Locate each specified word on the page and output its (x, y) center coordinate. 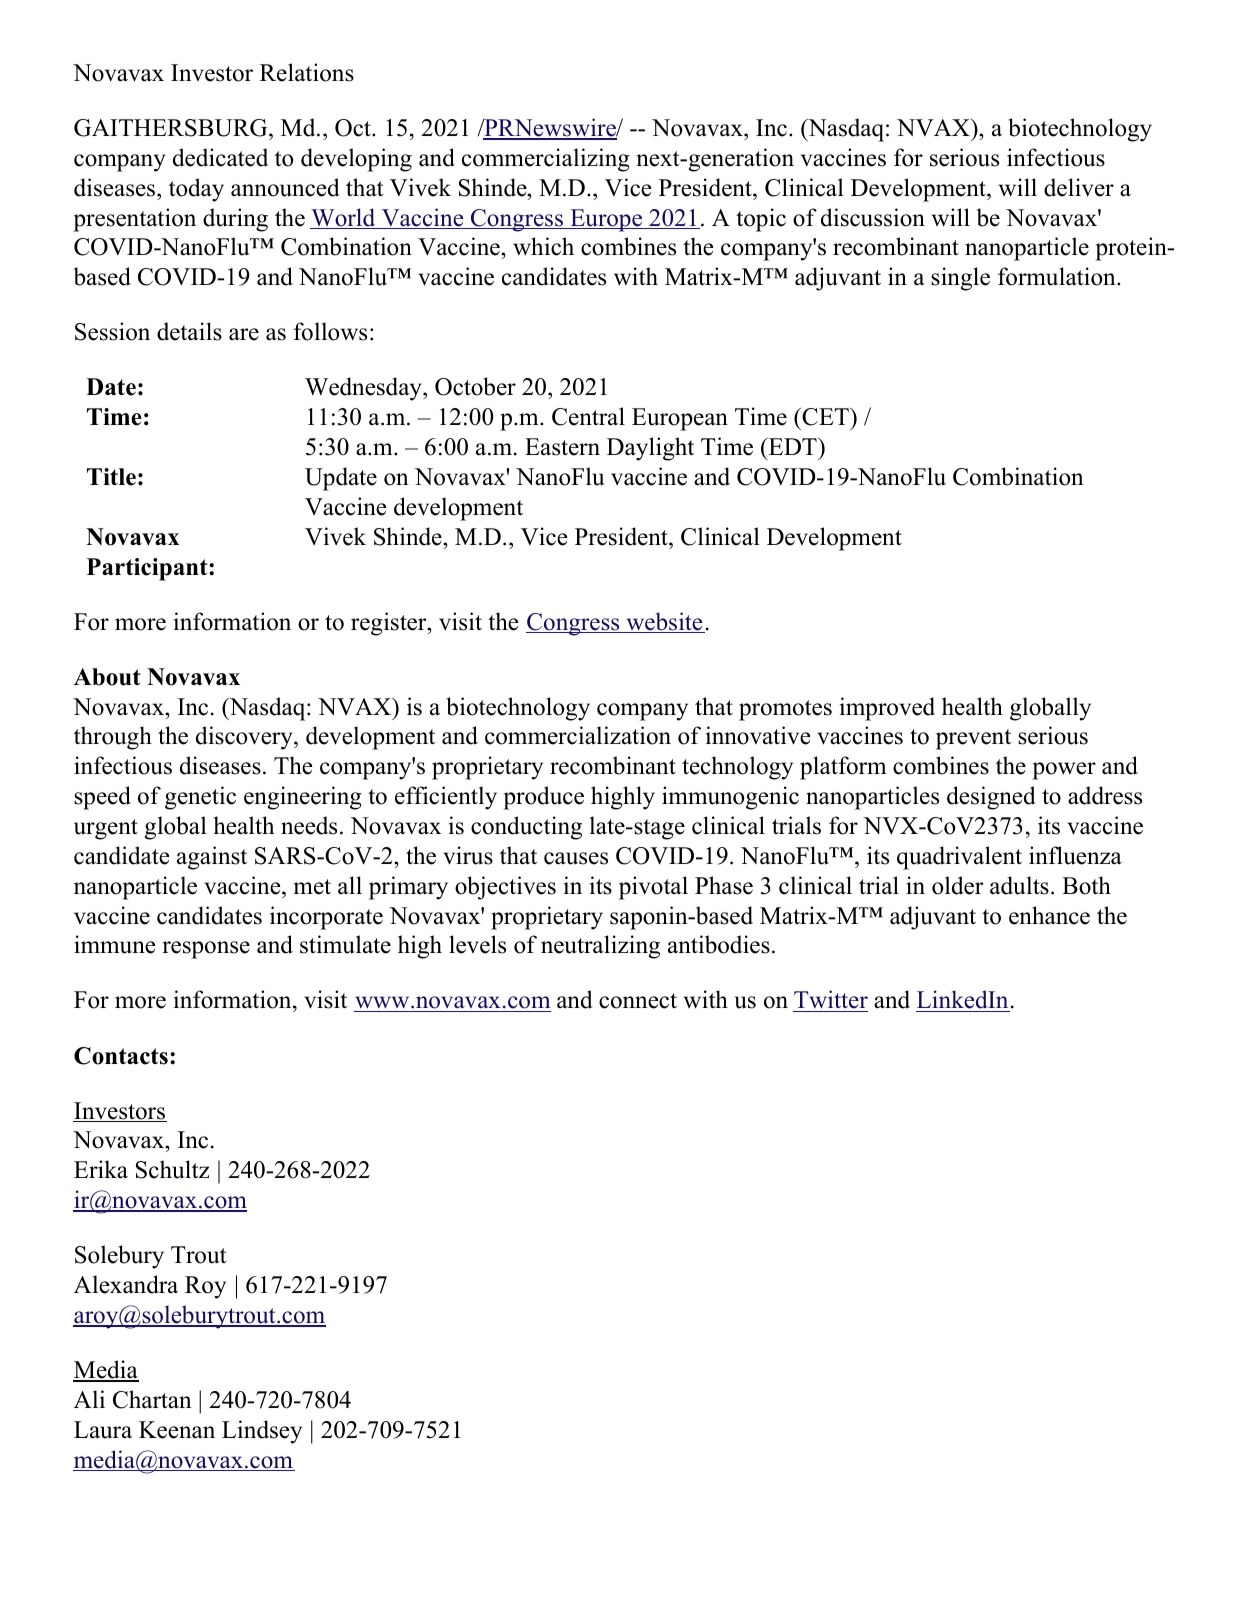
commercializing (546, 160)
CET (825, 417)
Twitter (830, 1001)
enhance (1049, 915)
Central (588, 416)
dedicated (220, 157)
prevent (973, 739)
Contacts (121, 1056)
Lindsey (262, 1432)
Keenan (177, 1430)
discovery (245, 738)
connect (638, 1001)
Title (111, 477)
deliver (1079, 187)
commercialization (578, 735)
